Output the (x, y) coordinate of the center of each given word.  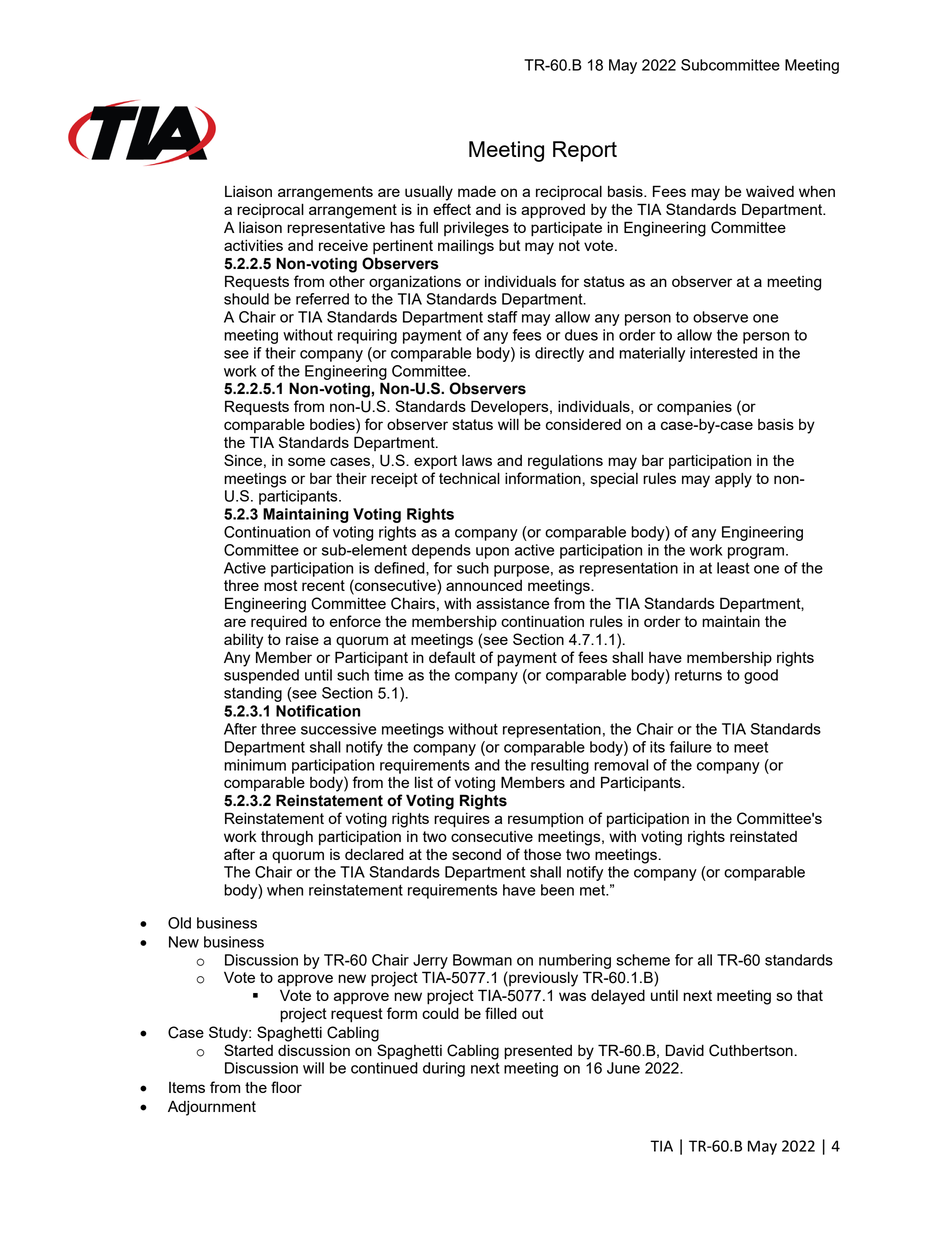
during (444, 1069)
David (684, 1050)
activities (253, 245)
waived (770, 191)
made (477, 191)
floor (286, 1087)
